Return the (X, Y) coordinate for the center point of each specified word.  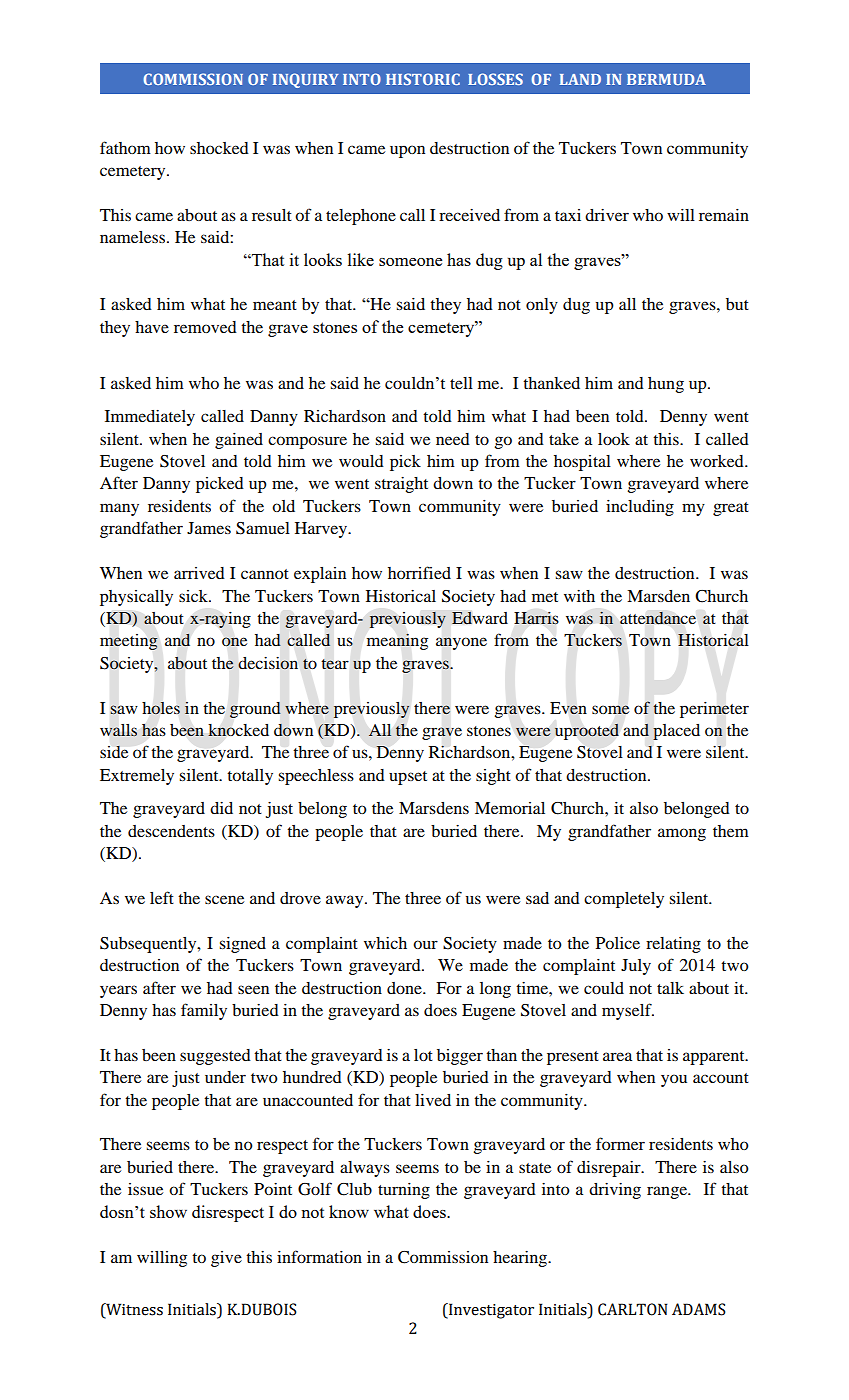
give (226, 1259)
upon (407, 151)
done (405, 988)
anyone (461, 643)
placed (676, 732)
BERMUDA (666, 79)
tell (461, 383)
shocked (219, 148)
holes (161, 708)
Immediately (150, 418)
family (204, 1011)
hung (666, 385)
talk (670, 988)
